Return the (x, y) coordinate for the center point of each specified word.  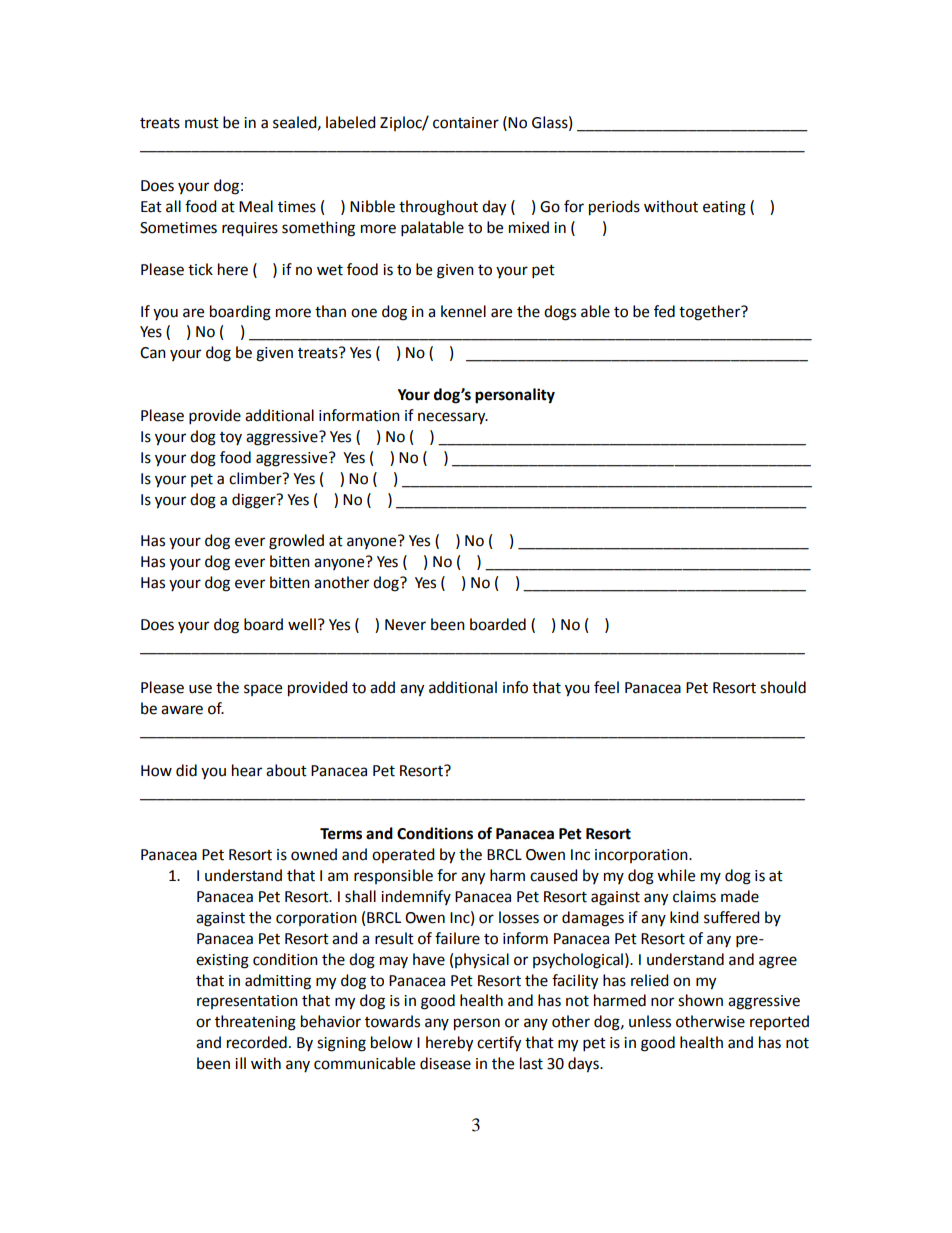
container (466, 123)
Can (153, 353)
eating (724, 208)
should (783, 687)
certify (499, 1044)
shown (700, 1000)
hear (247, 770)
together (711, 313)
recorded (257, 1042)
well (302, 624)
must (202, 123)
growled (296, 542)
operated (403, 855)
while (676, 875)
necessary (453, 418)
